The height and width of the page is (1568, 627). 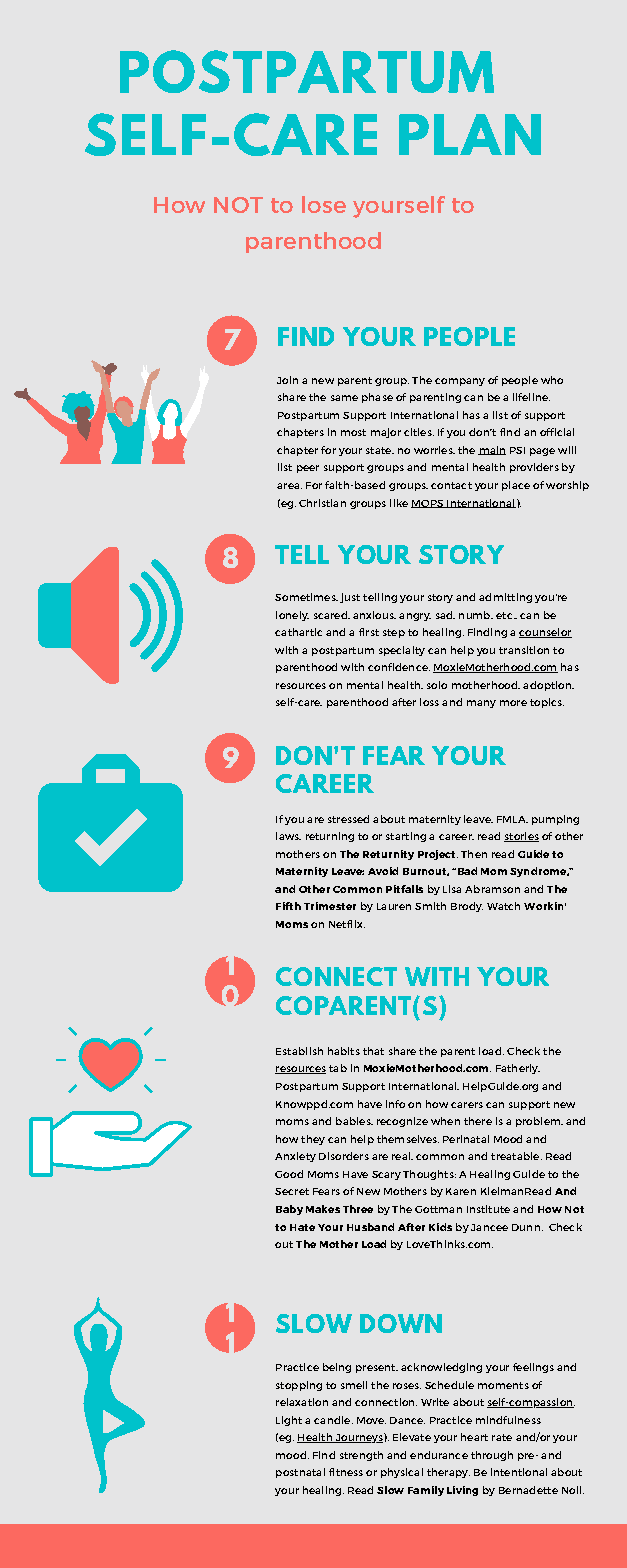 I want to click on Project, so click(x=438, y=855).
